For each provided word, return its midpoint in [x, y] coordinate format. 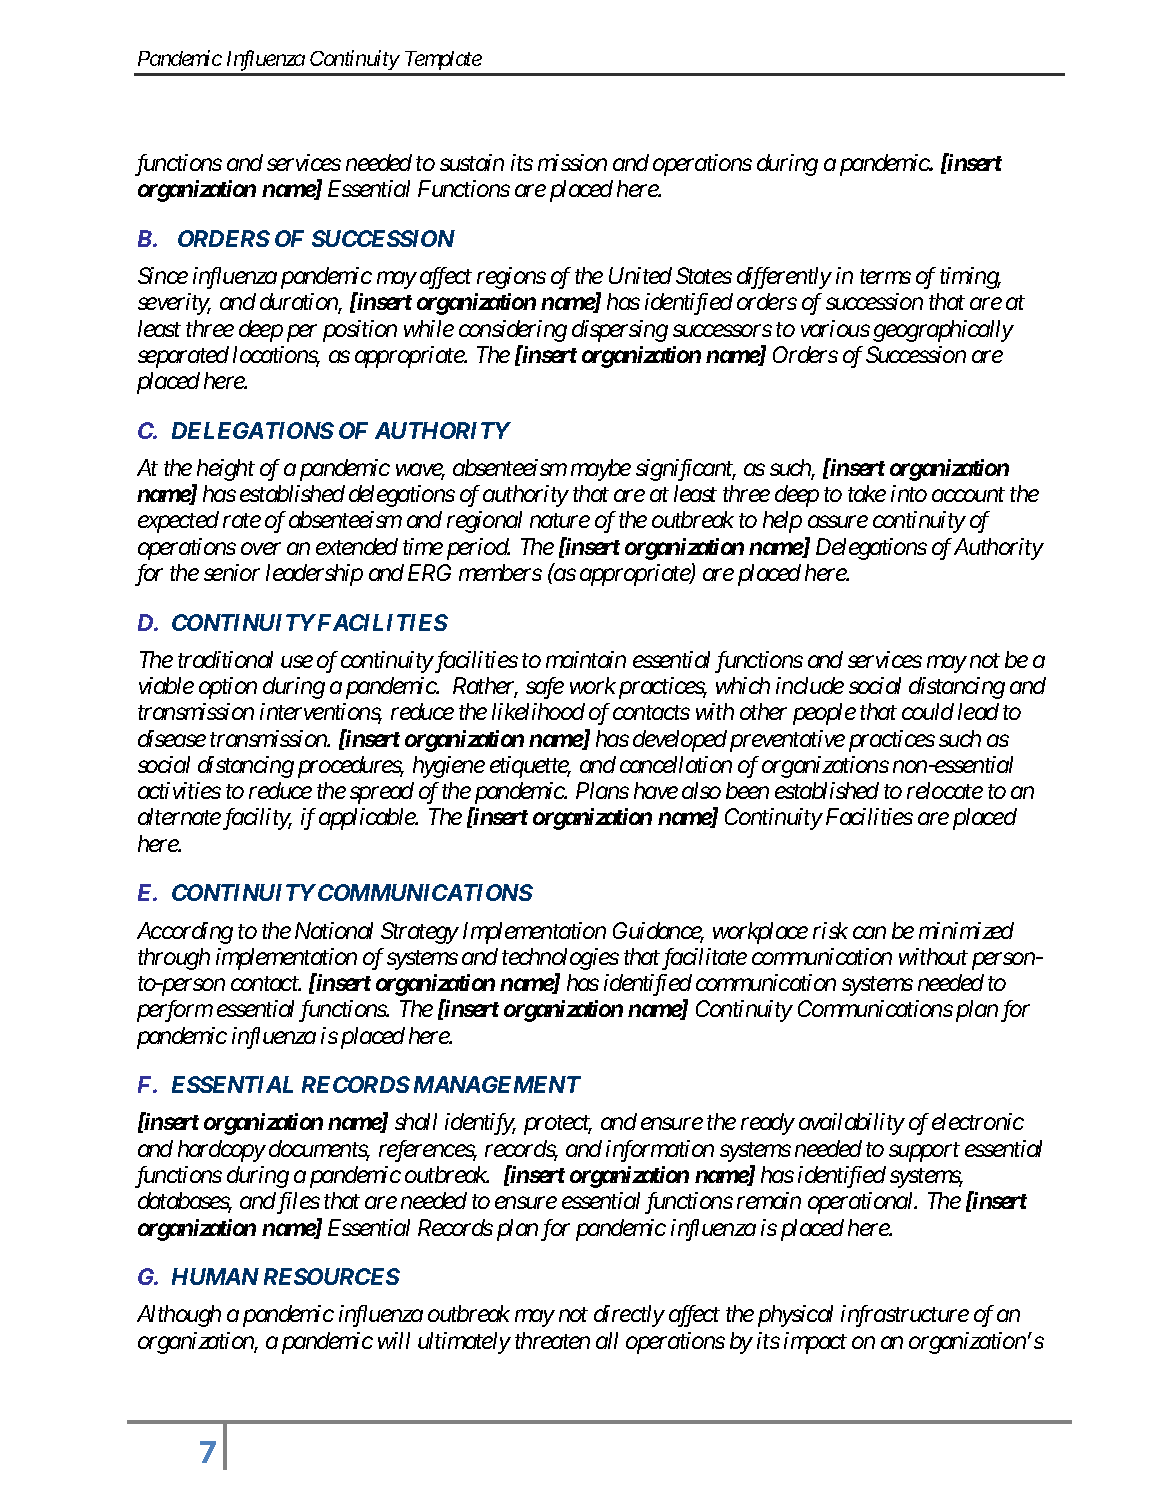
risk [830, 930]
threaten [552, 1340]
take [867, 493]
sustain [472, 162]
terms [885, 277]
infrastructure [905, 1316]
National [334, 930]
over [261, 549]
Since [163, 275]
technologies [560, 959]
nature [560, 521]
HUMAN [215, 1276]
